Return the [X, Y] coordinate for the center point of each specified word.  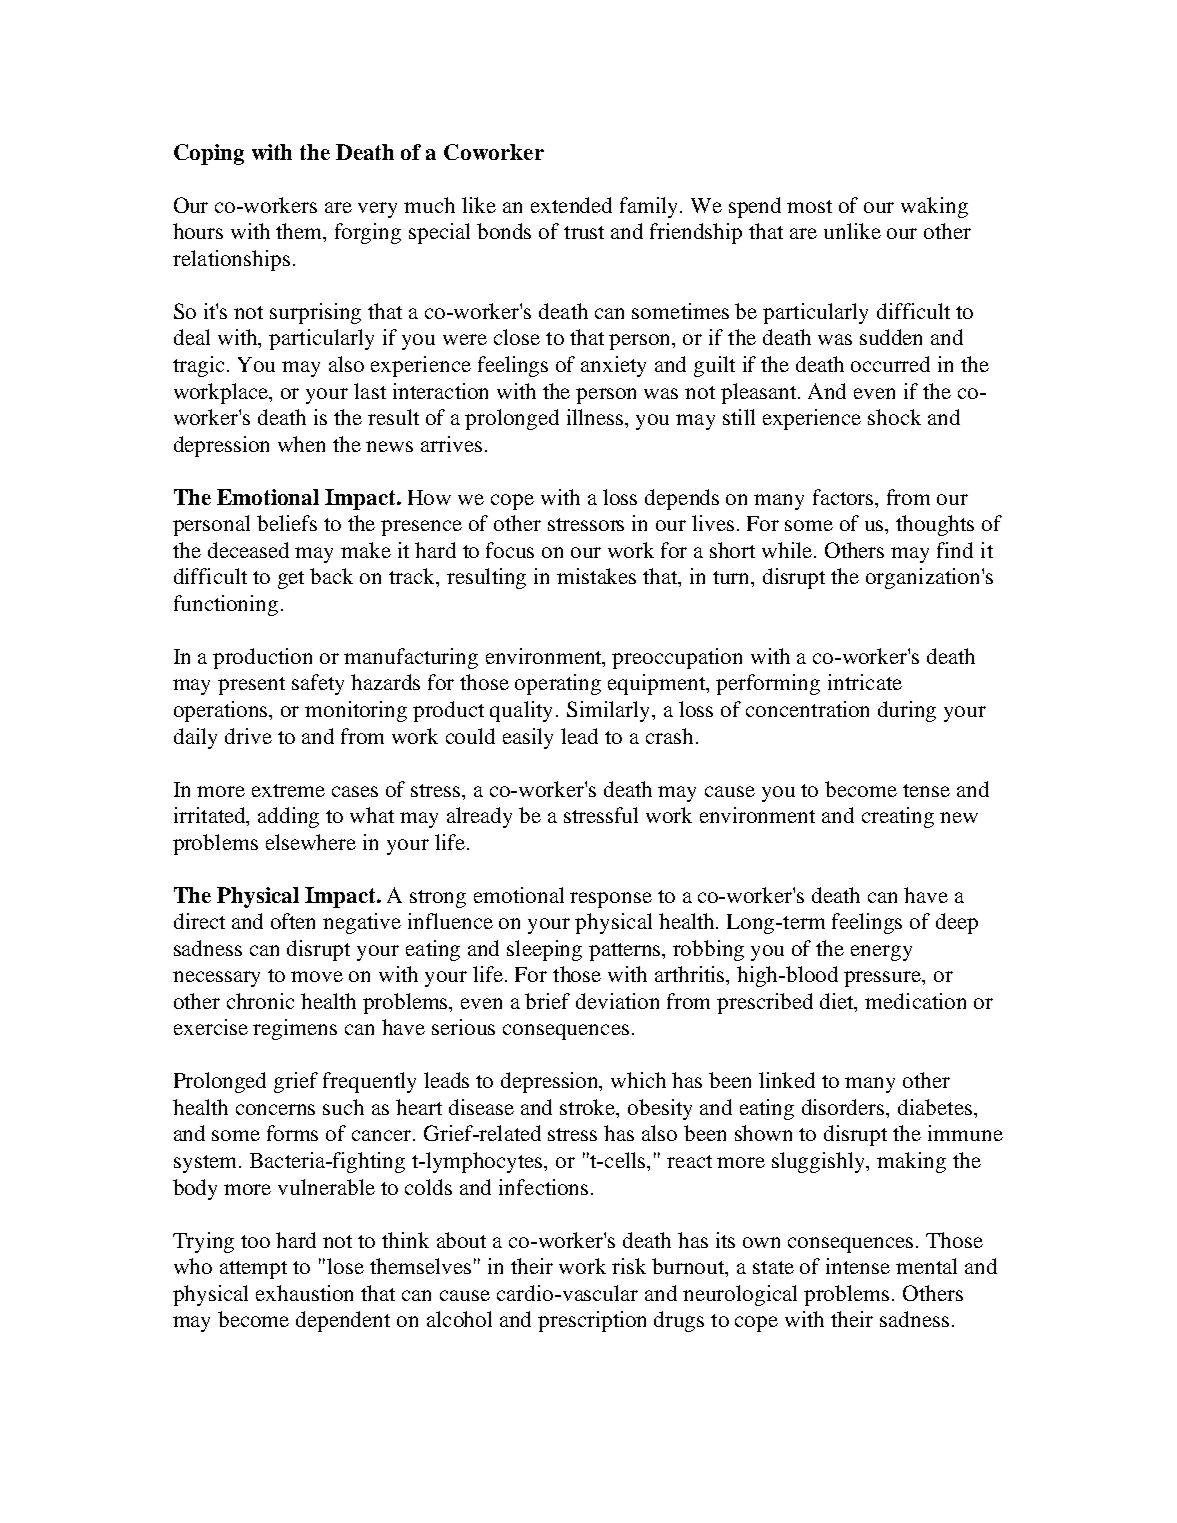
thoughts [935, 525]
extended [571, 205]
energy [881, 953]
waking [934, 207]
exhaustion [304, 1293]
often [293, 921]
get [291, 580]
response [611, 900]
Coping [209, 154]
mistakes [596, 576]
